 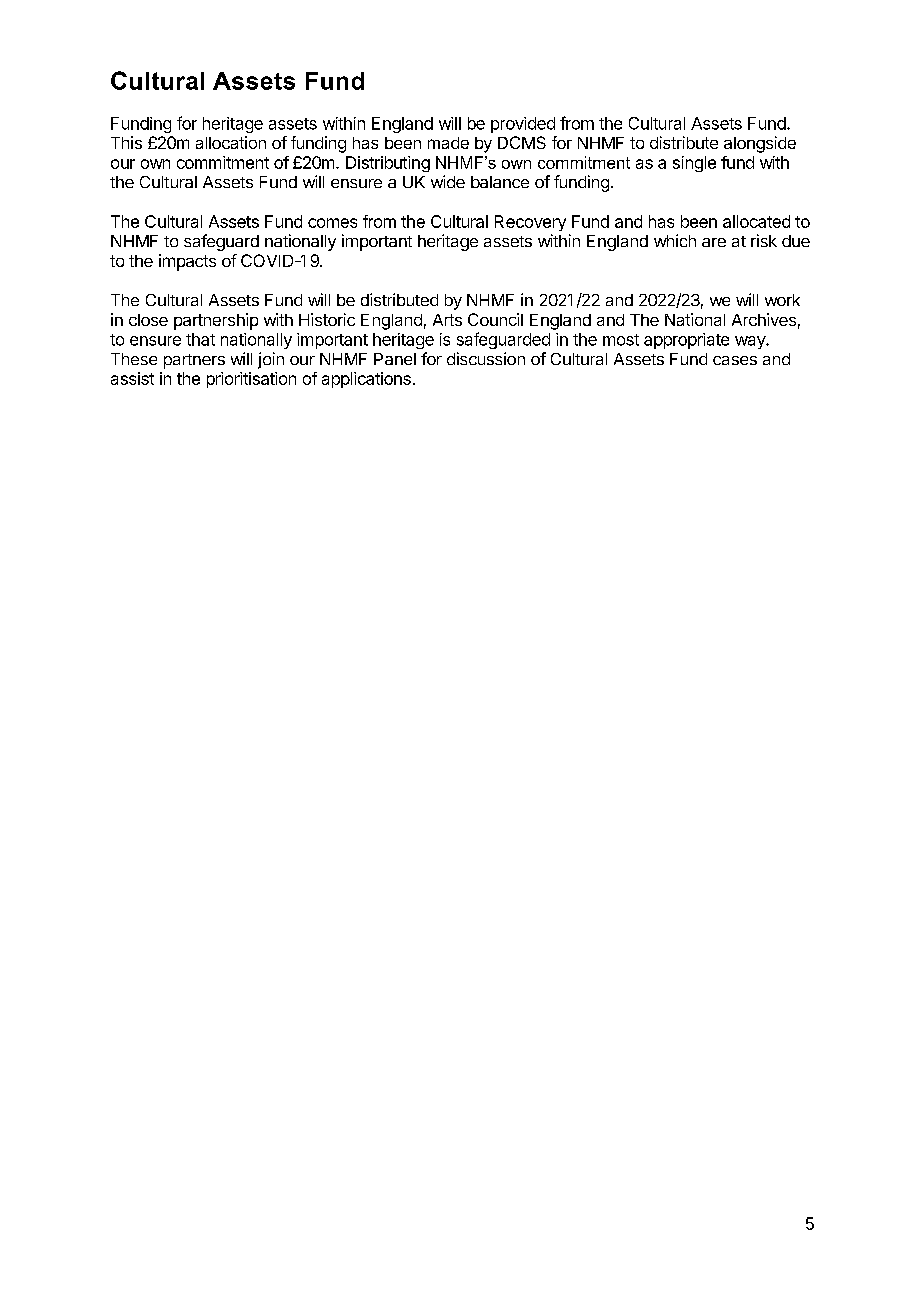 I want to click on single, so click(x=694, y=164).
